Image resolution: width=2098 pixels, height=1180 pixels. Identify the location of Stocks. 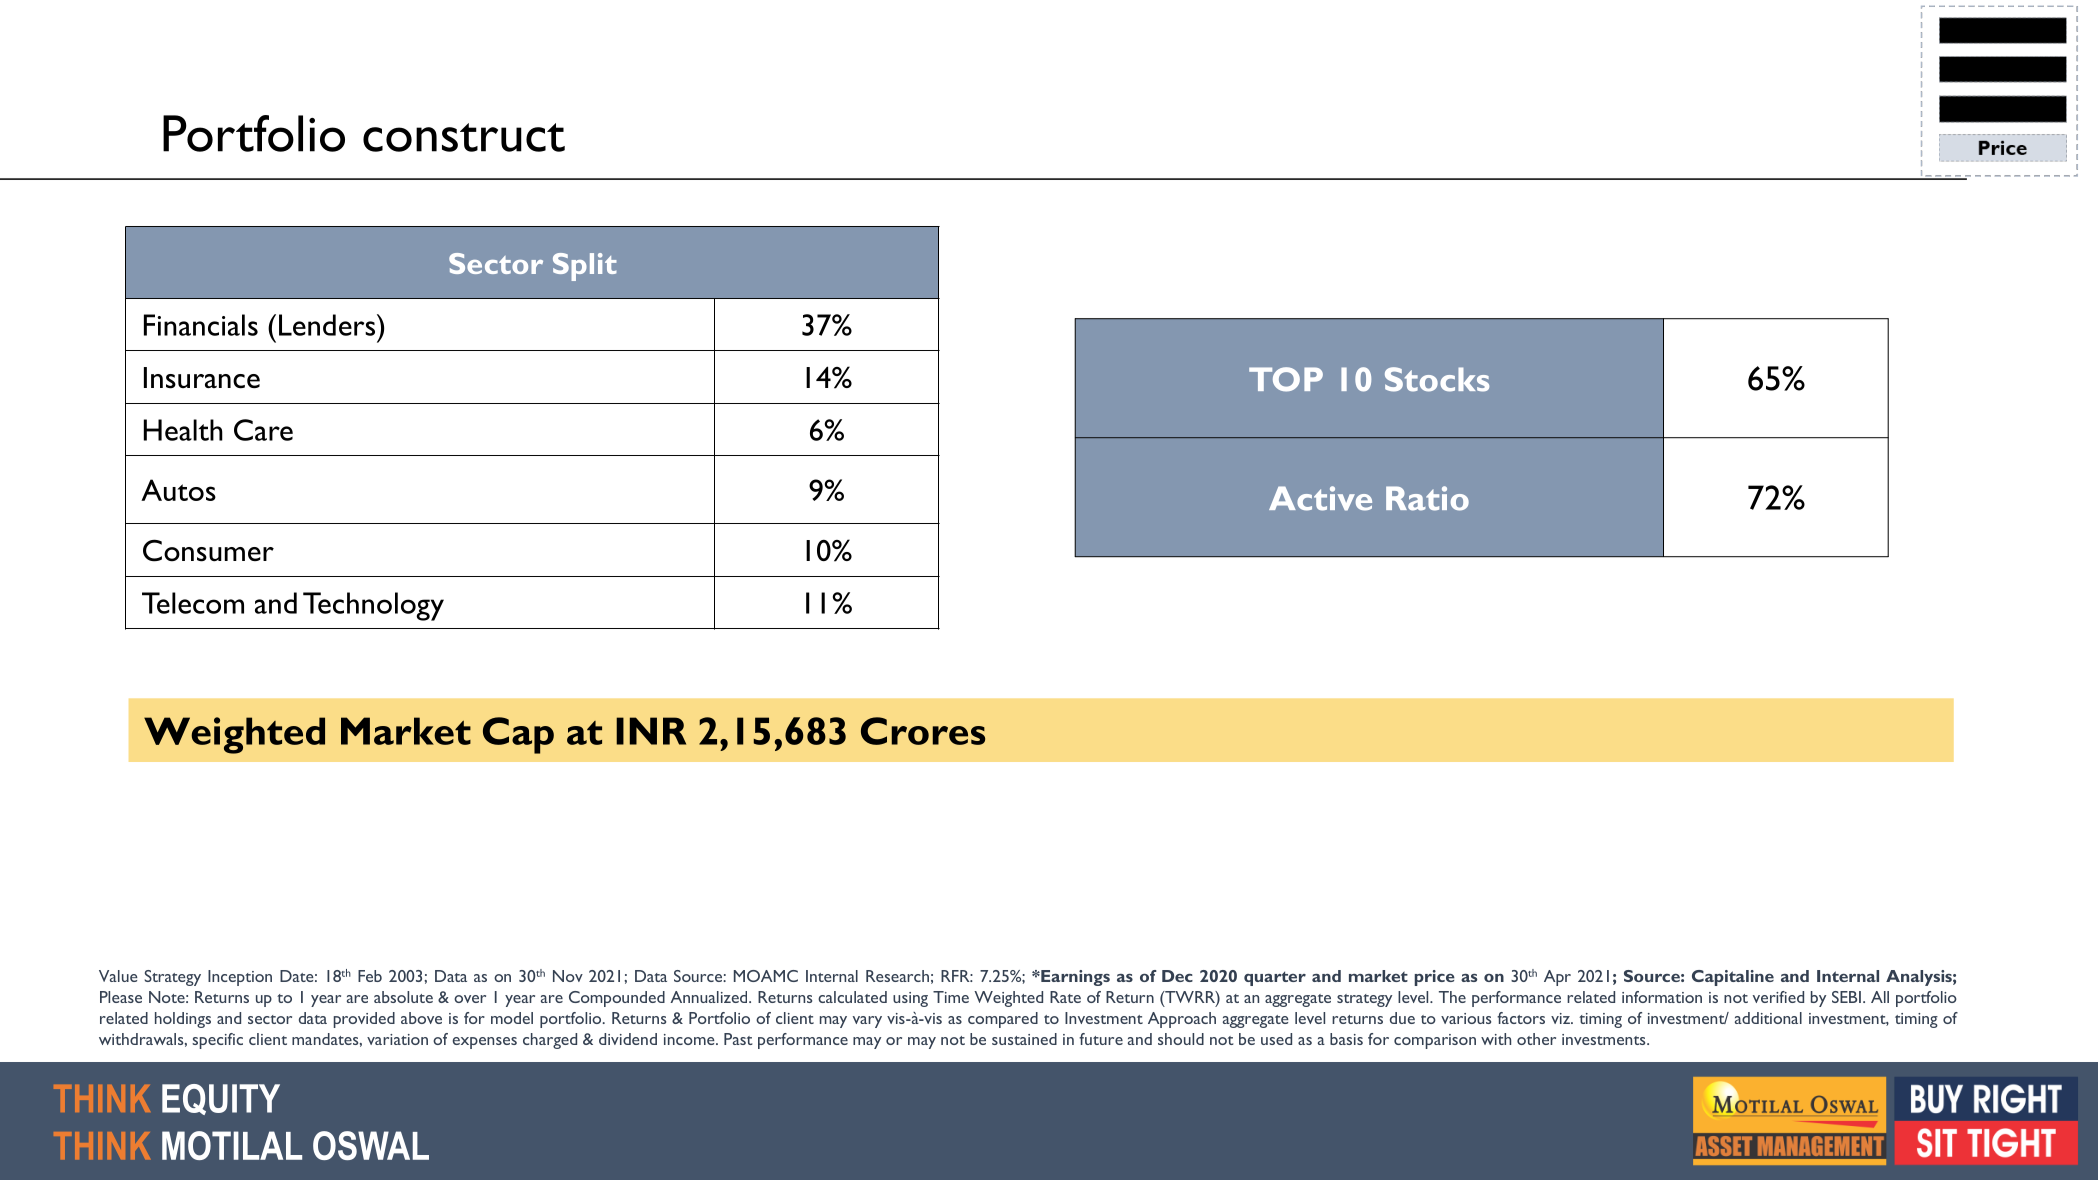
(1437, 379).
